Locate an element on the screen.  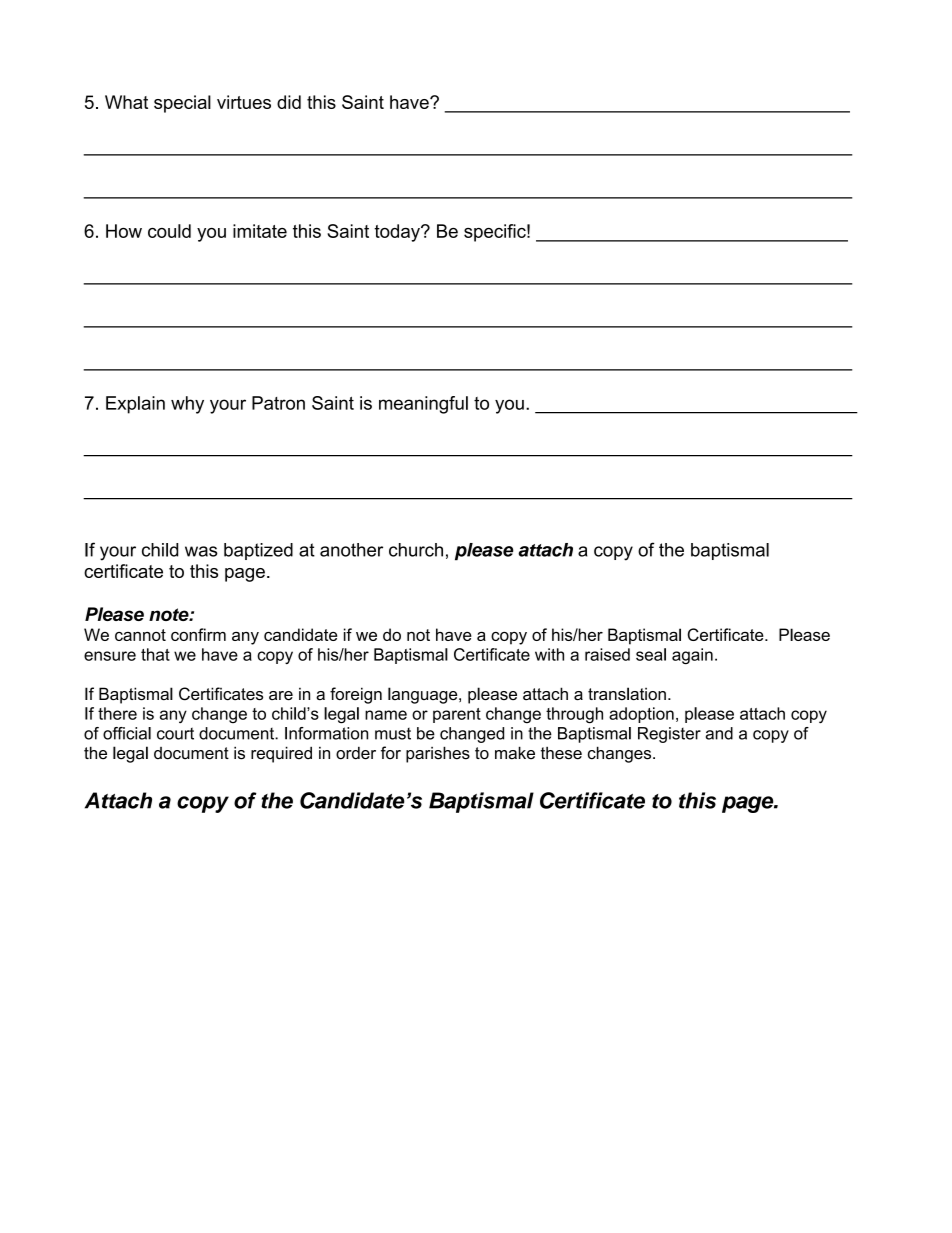
raised is located at coordinates (607, 654).
